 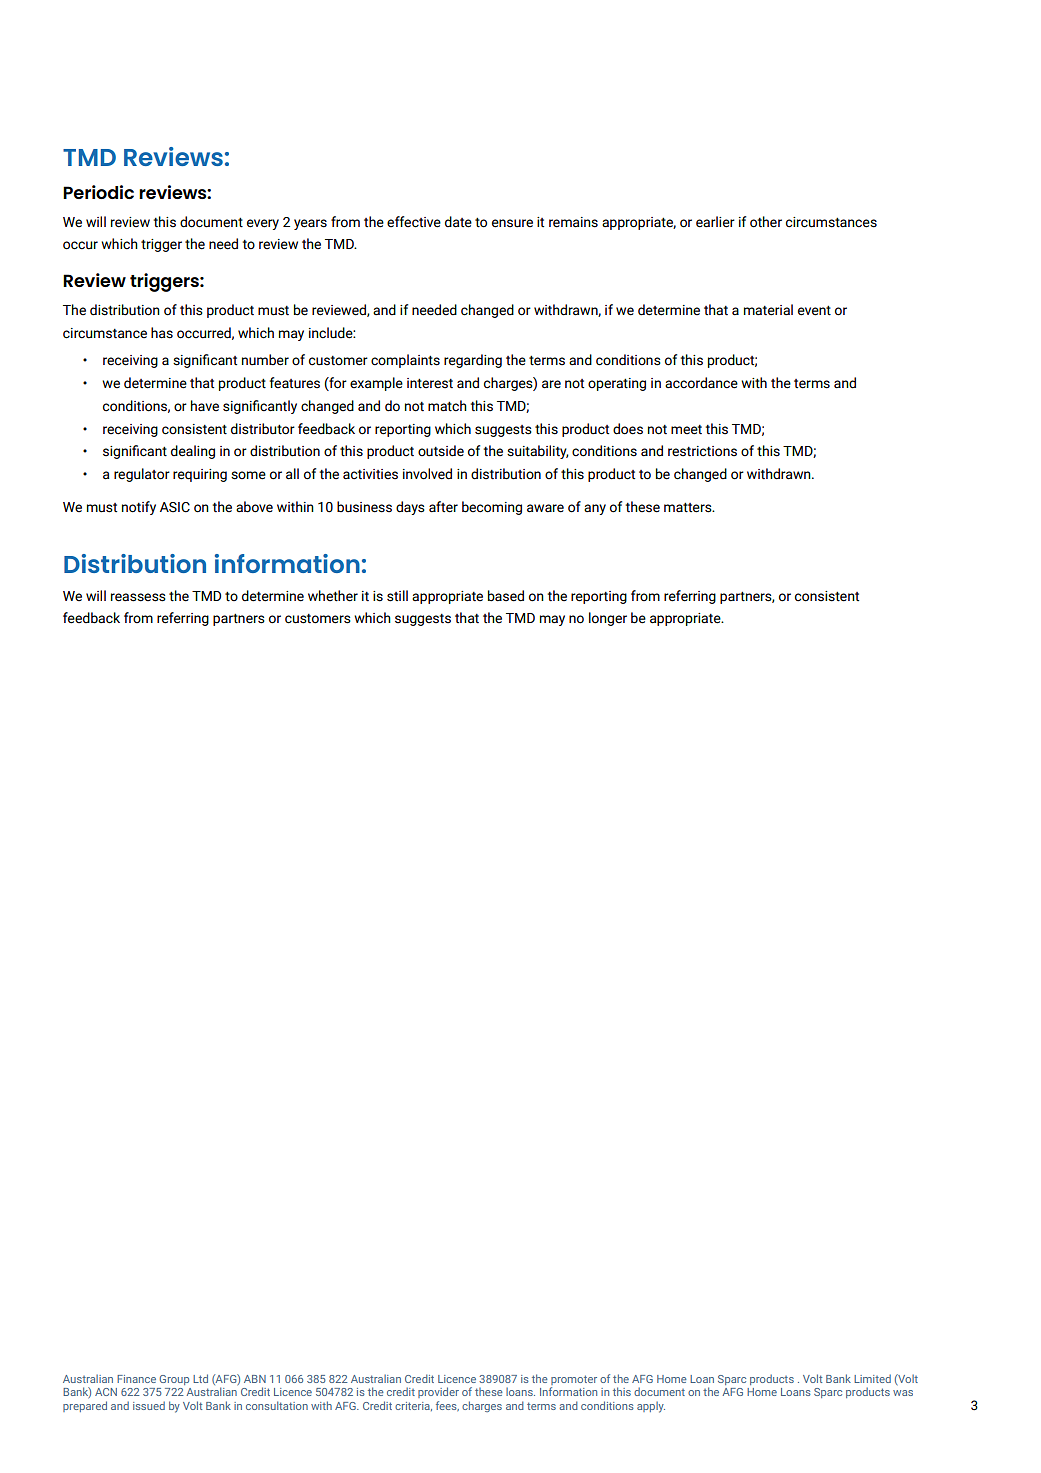 What do you see at coordinates (138, 597) in the screenshot?
I see `reassess` at bounding box center [138, 597].
